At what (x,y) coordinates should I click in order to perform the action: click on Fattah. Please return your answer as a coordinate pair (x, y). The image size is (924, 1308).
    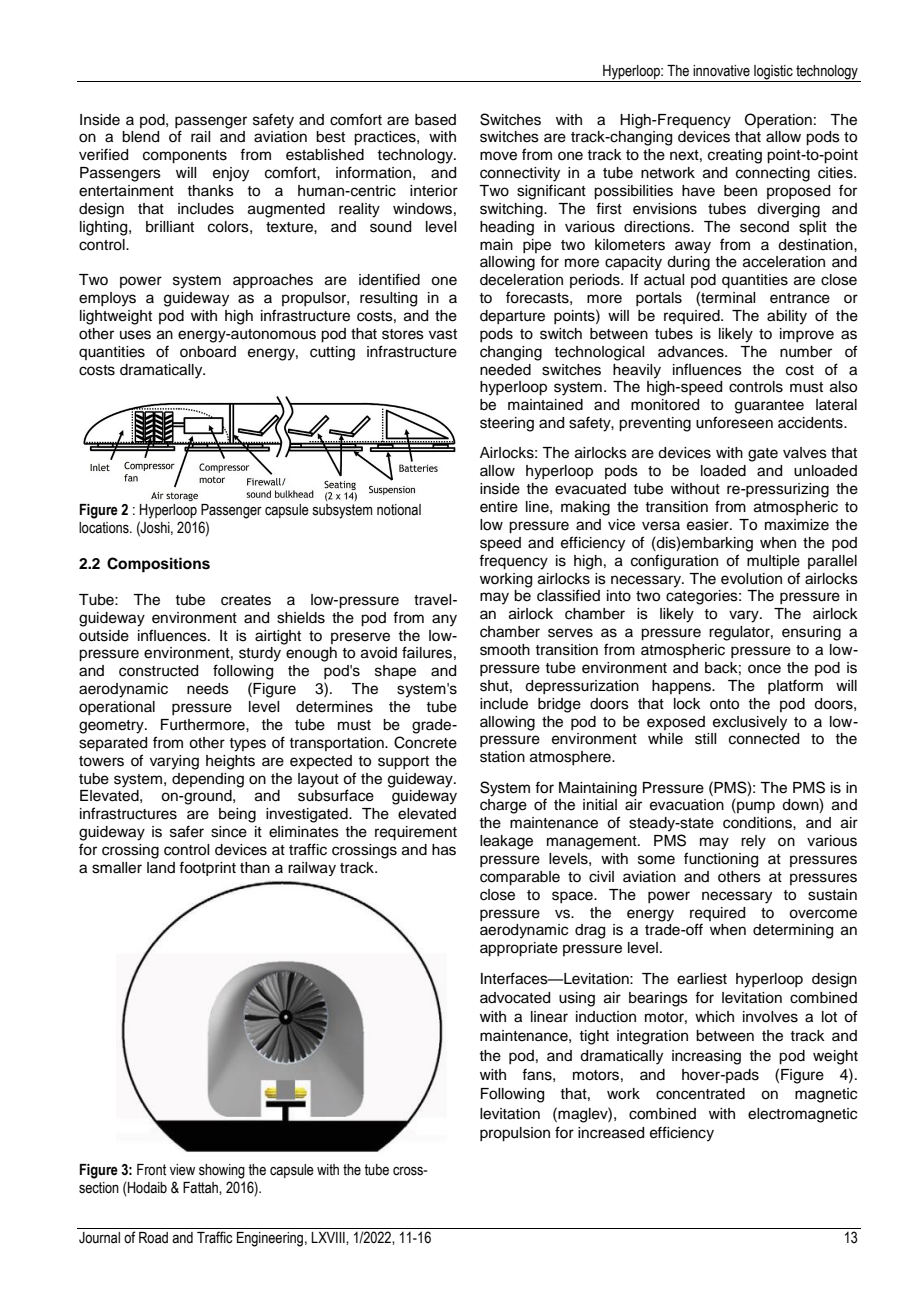
    Looking at the image, I should click on (201, 1188).
